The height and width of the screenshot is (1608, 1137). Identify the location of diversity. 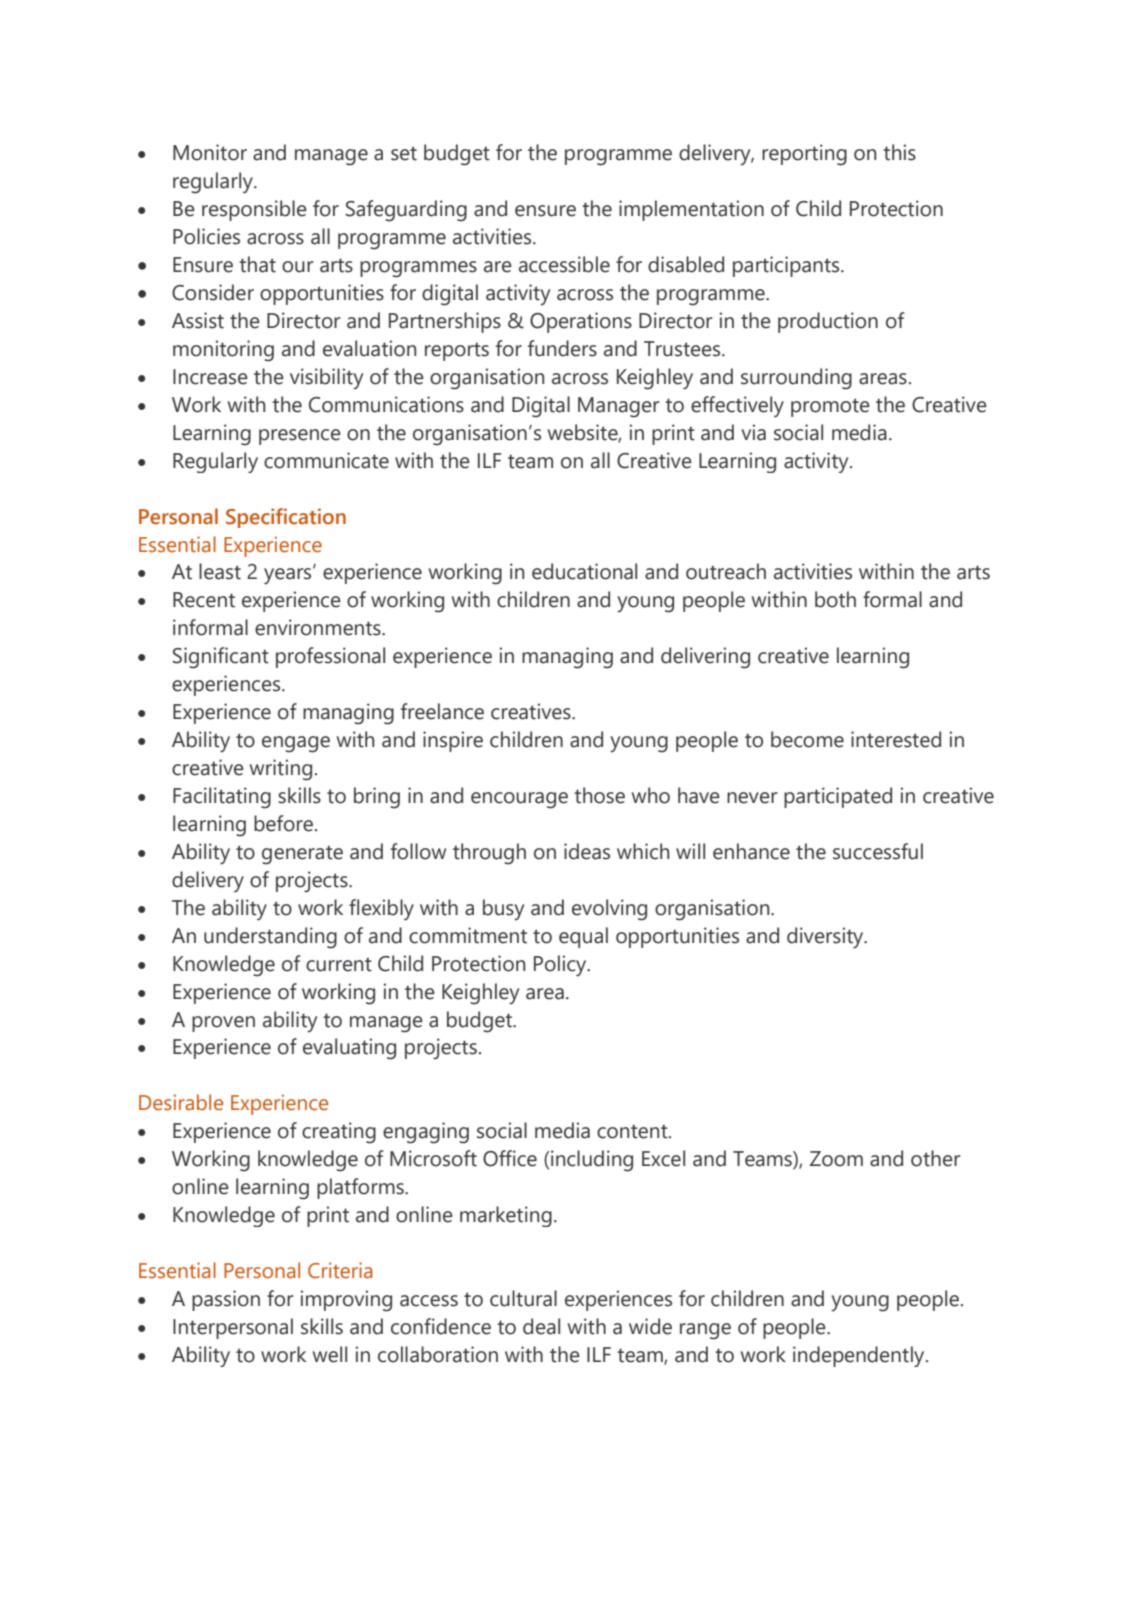
(826, 938).
